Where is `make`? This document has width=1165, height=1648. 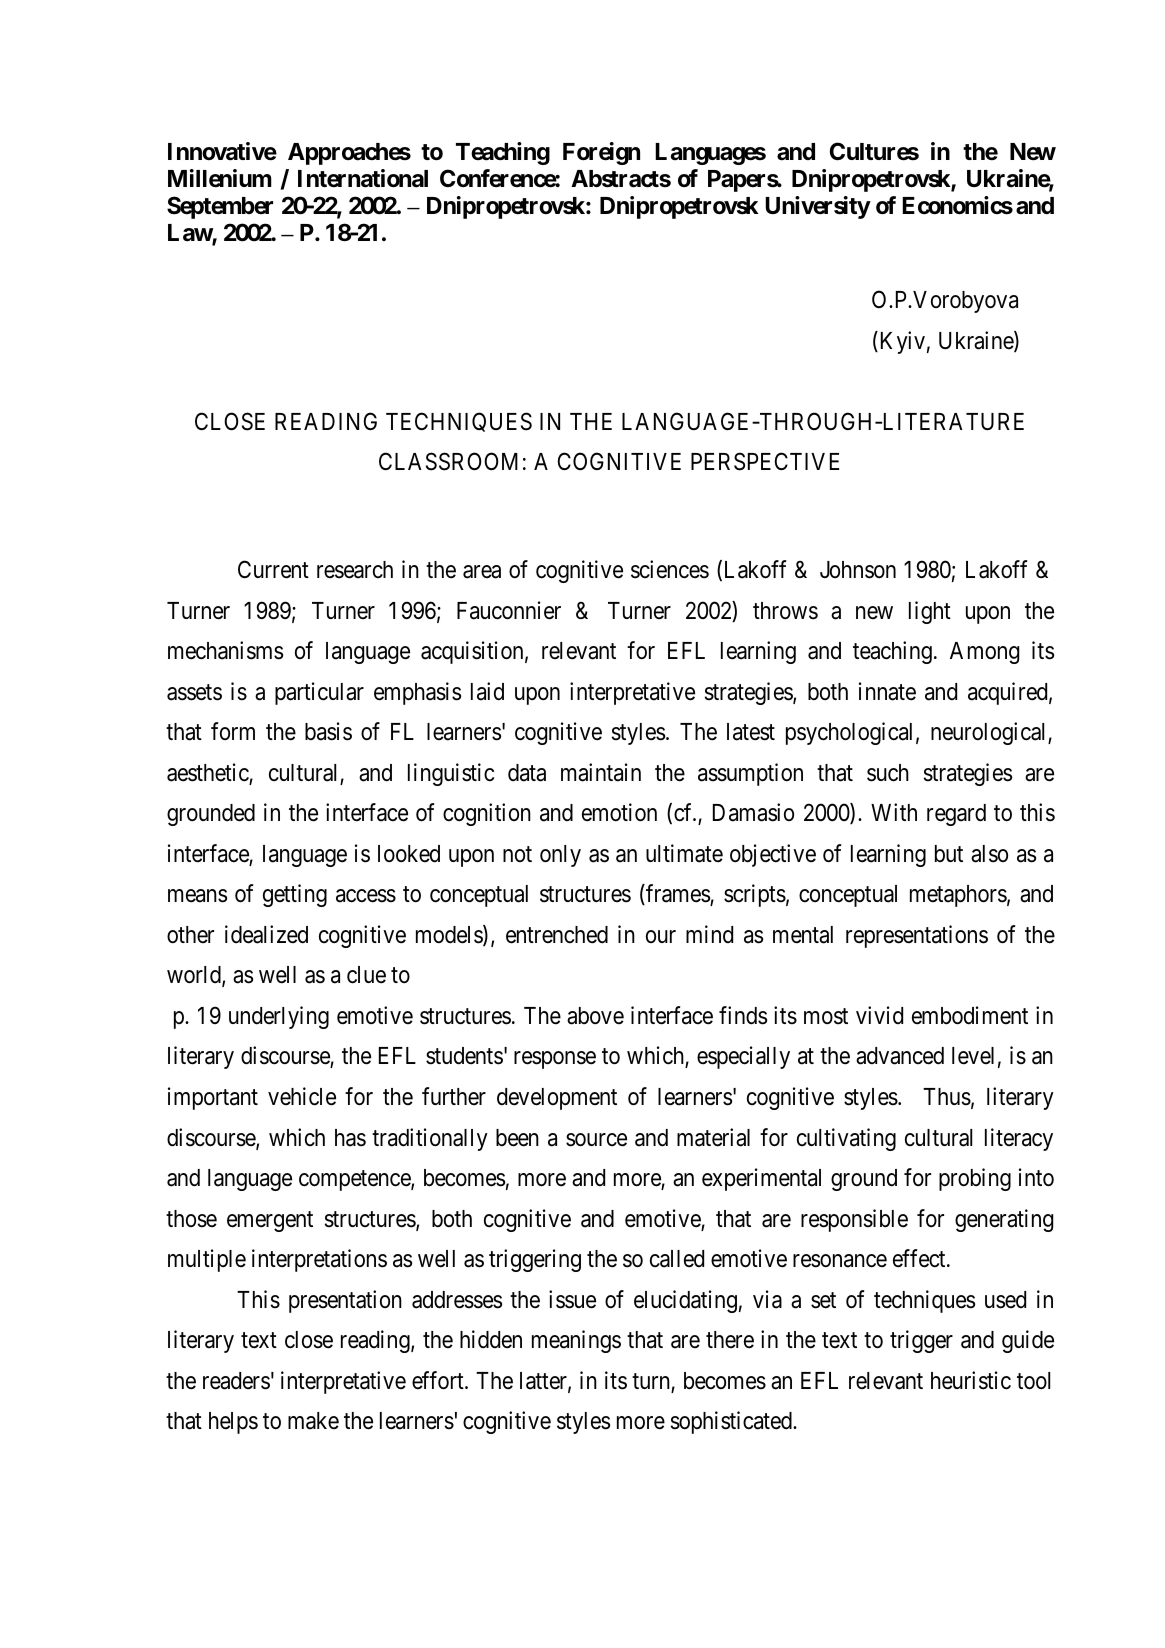
make is located at coordinates (313, 1421).
